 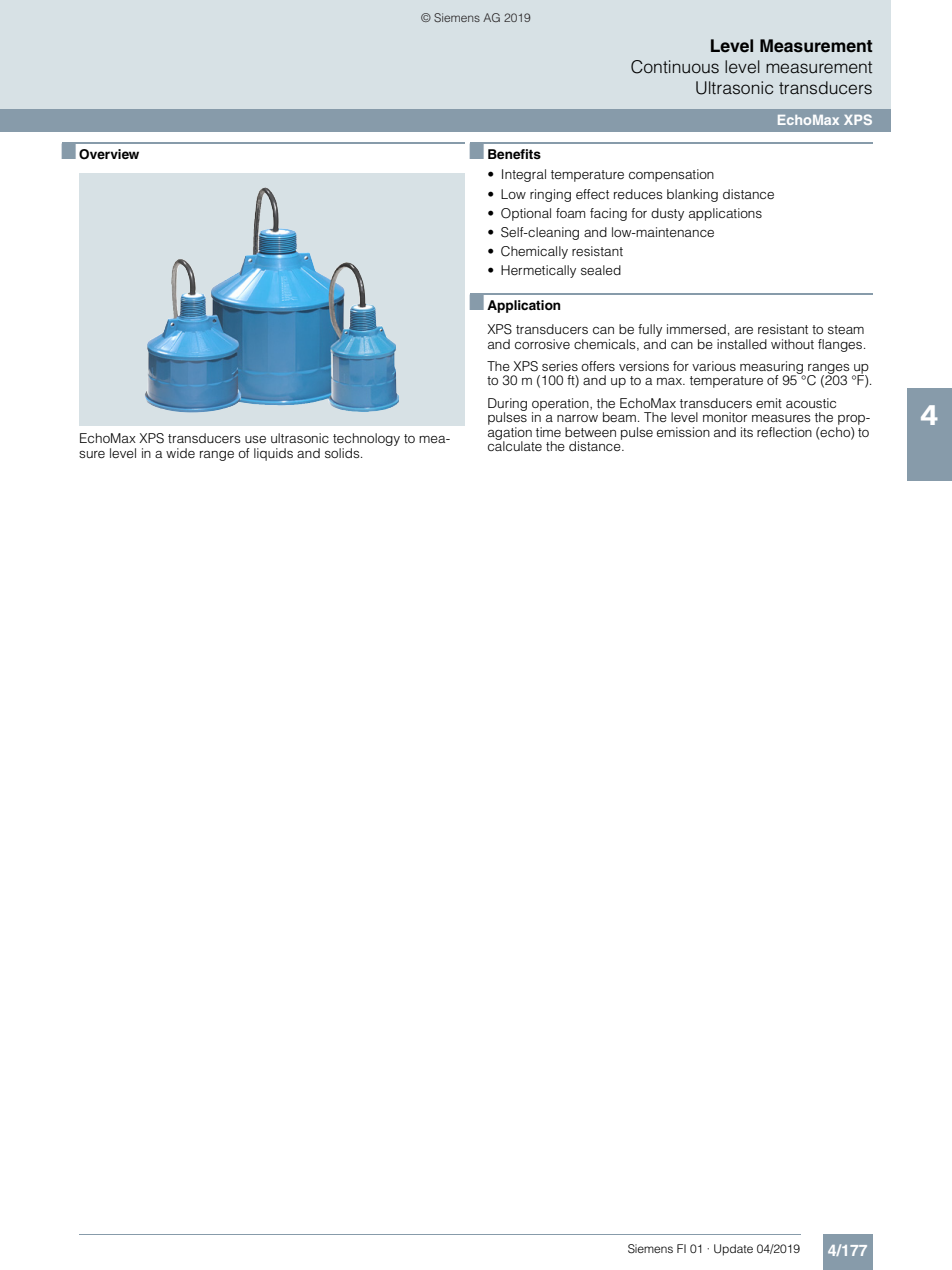 What do you see at coordinates (733, 1250) in the document?
I see `Update` at bounding box center [733, 1250].
